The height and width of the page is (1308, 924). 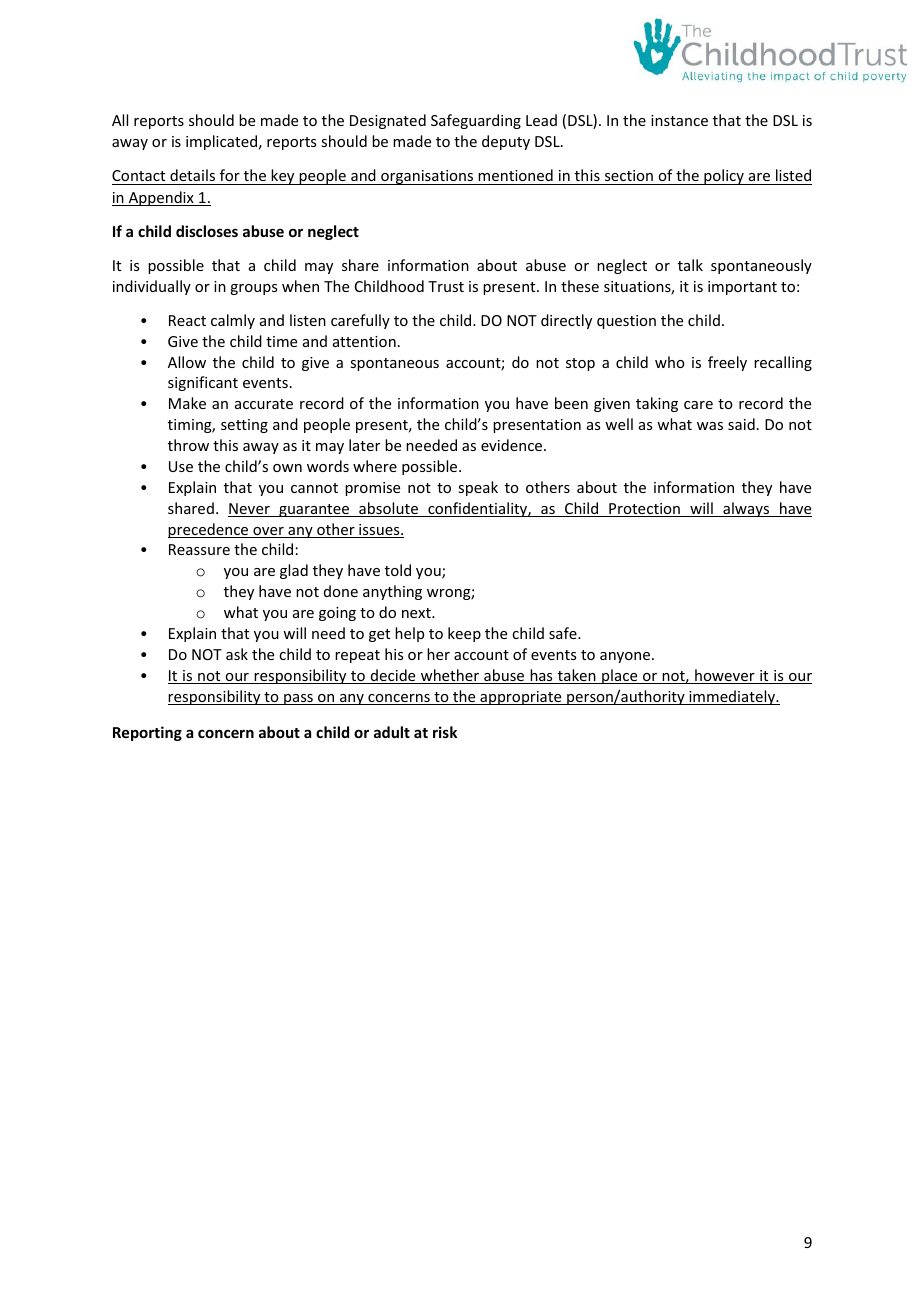 I want to click on precedence, so click(x=209, y=530).
